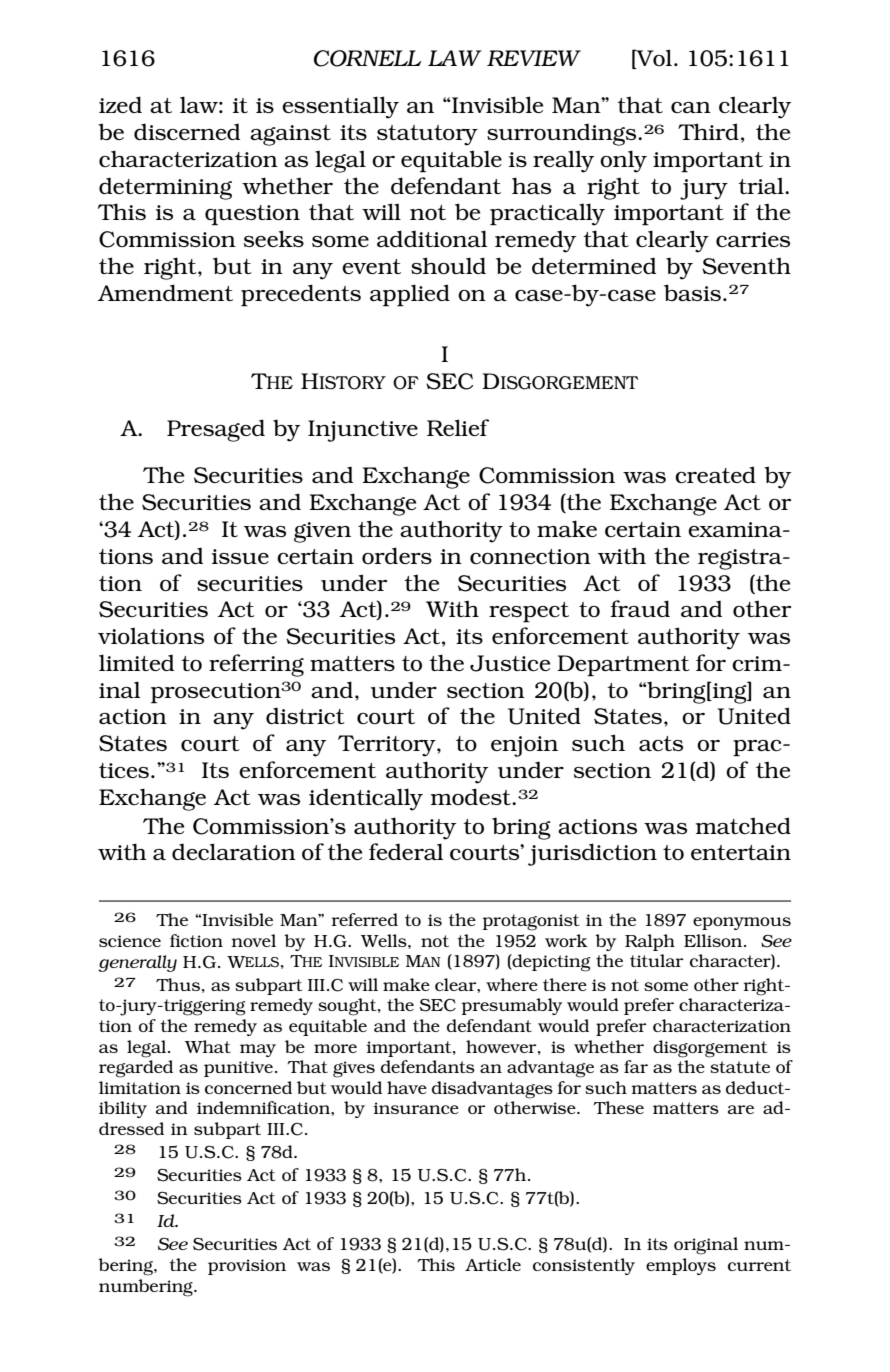 The height and width of the screenshot is (1372, 890). I want to click on Relief, so click(458, 427).
